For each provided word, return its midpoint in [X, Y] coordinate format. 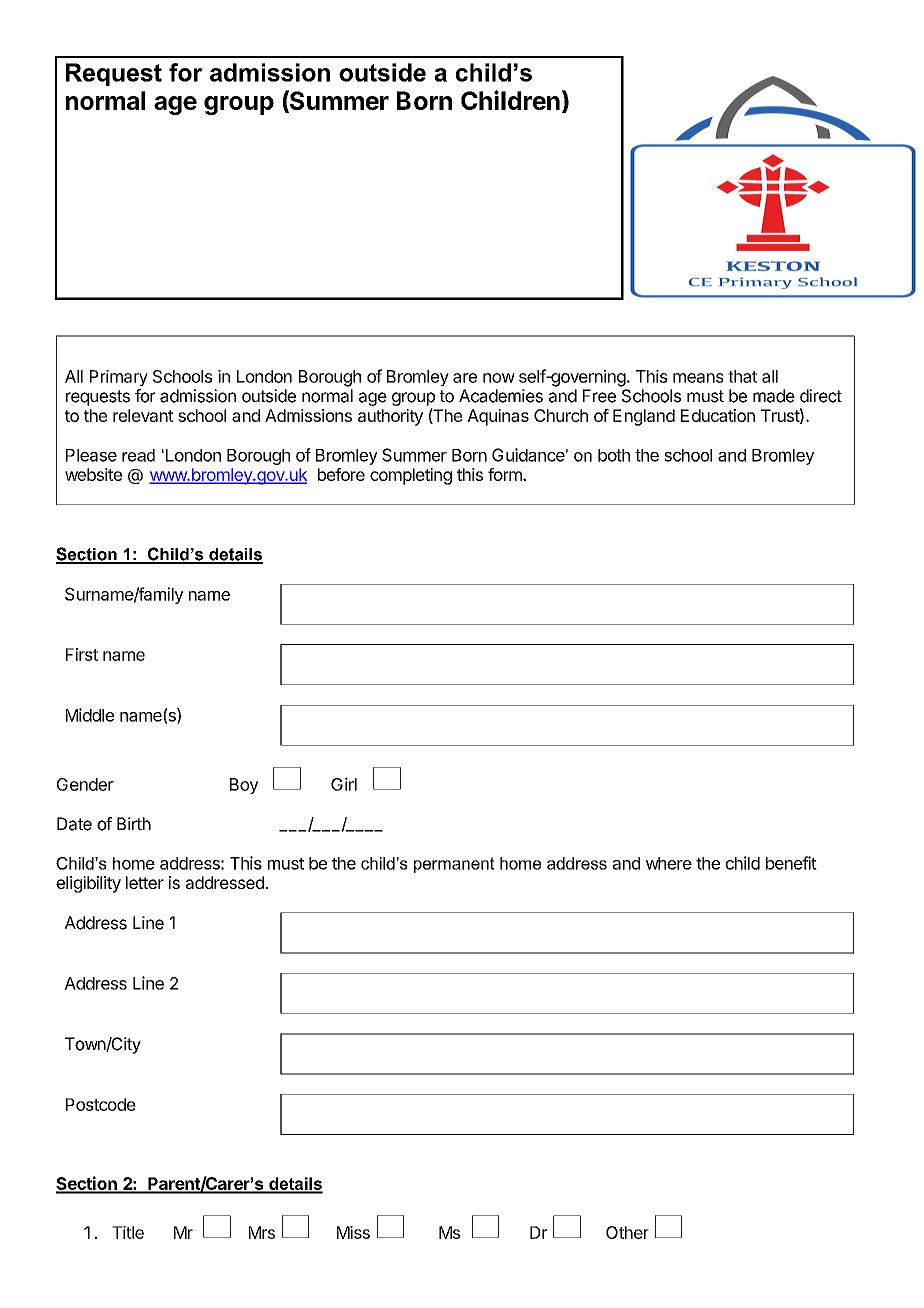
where [669, 863]
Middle [90, 715]
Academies [501, 396]
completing [411, 476]
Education [718, 415]
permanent [454, 865]
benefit [791, 863]
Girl [344, 784]
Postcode [101, 1104]
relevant [143, 415]
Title [128, 1232]
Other [627, 1232]
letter [145, 882]
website [93, 474]
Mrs [262, 1232]
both [614, 455]
